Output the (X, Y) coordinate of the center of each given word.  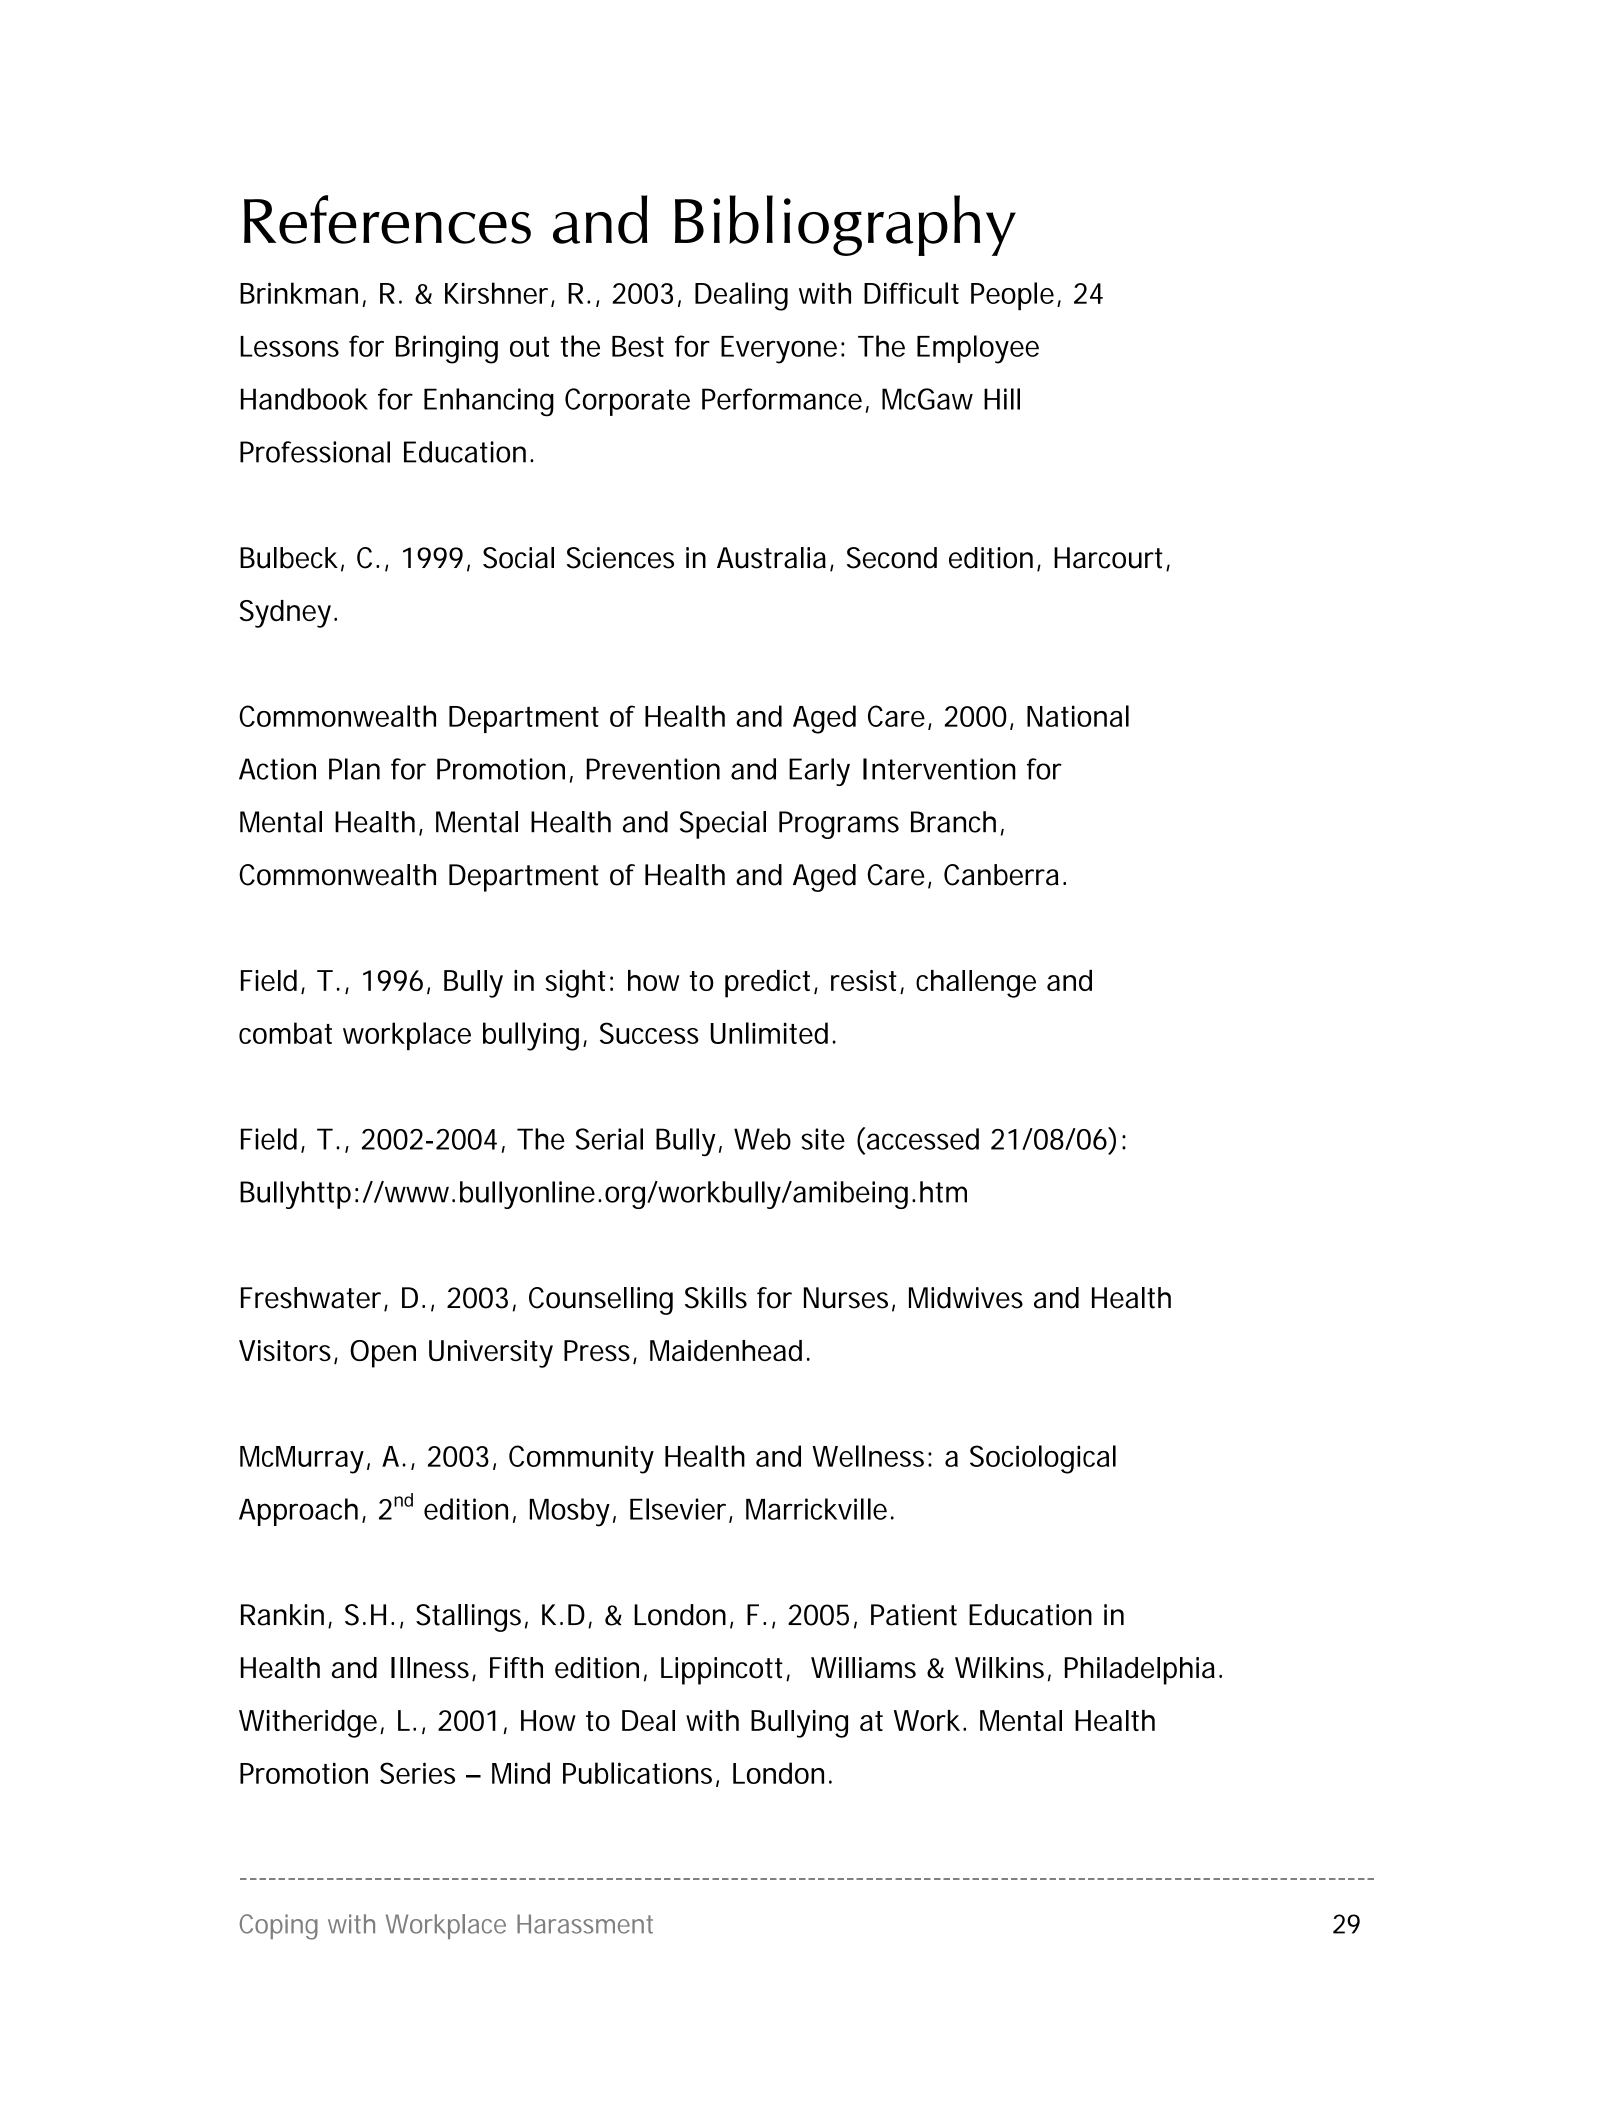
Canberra (1001, 875)
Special (723, 825)
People (1012, 296)
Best (638, 346)
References (387, 219)
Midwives (966, 1298)
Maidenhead (726, 1350)
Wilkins (999, 1668)
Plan (354, 769)
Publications (637, 1773)
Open (383, 1354)
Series (417, 1773)
